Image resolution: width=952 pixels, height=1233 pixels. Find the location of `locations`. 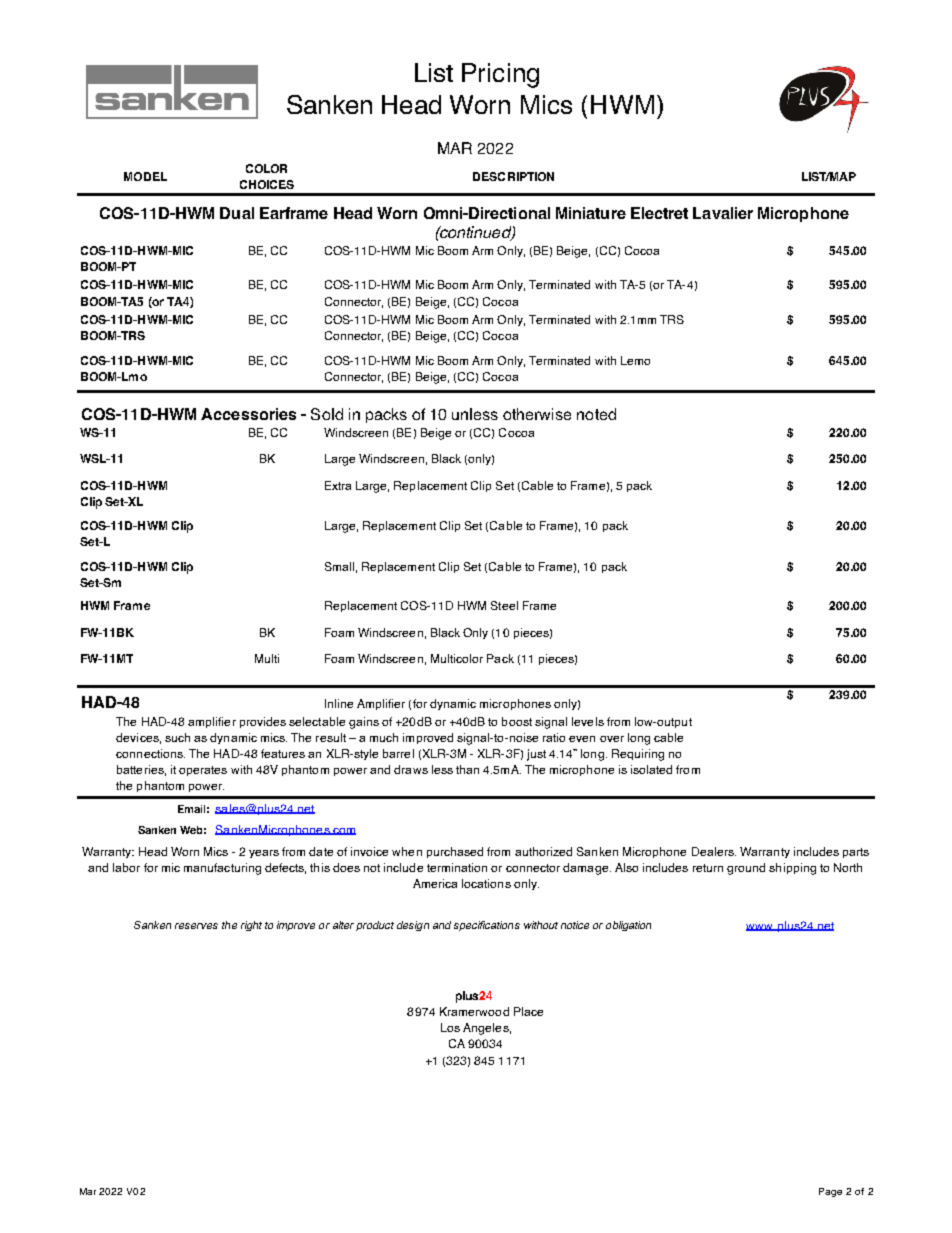

locations is located at coordinates (486, 883).
